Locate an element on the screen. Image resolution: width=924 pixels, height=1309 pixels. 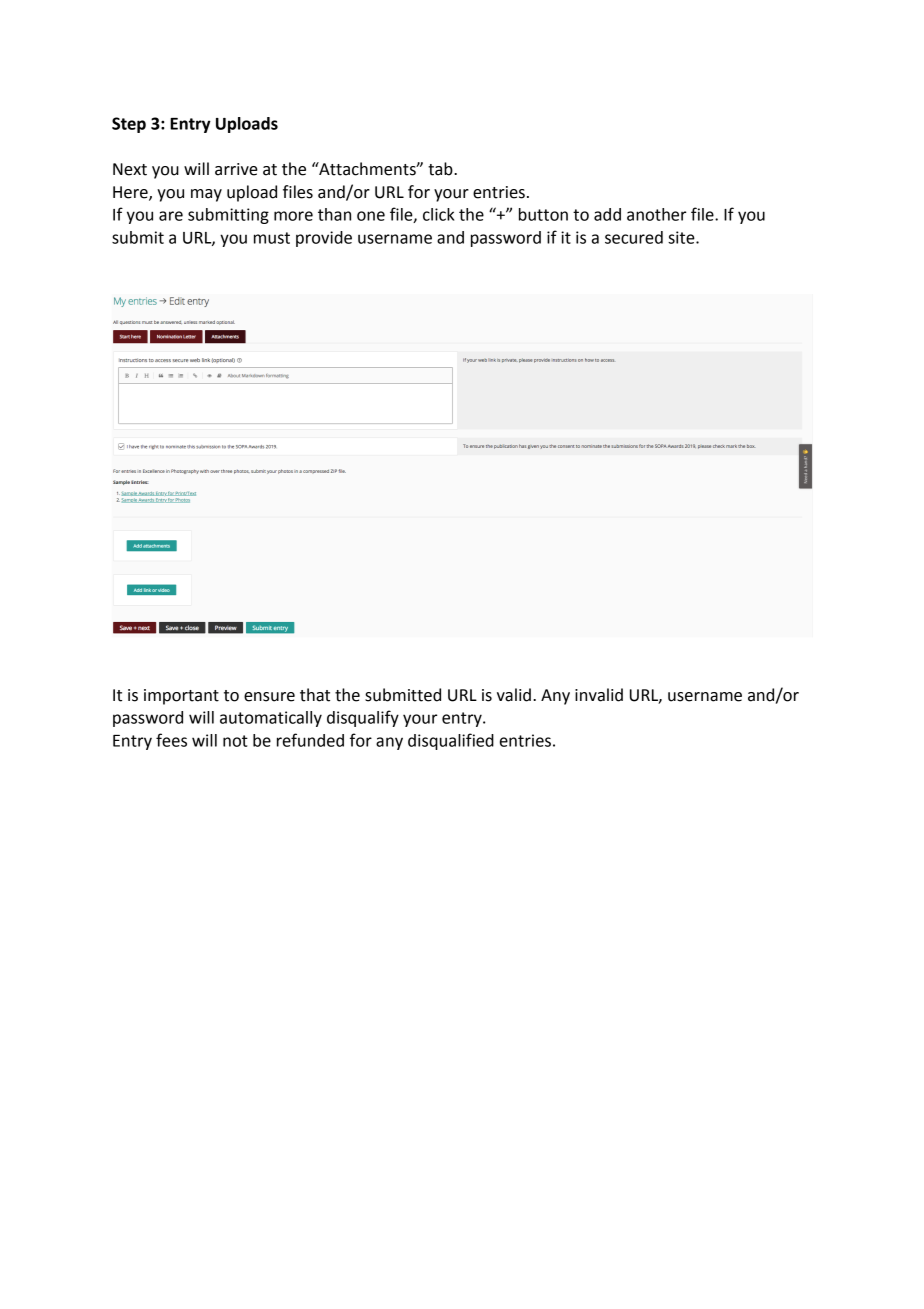
disqualify is located at coordinates (363, 718).
